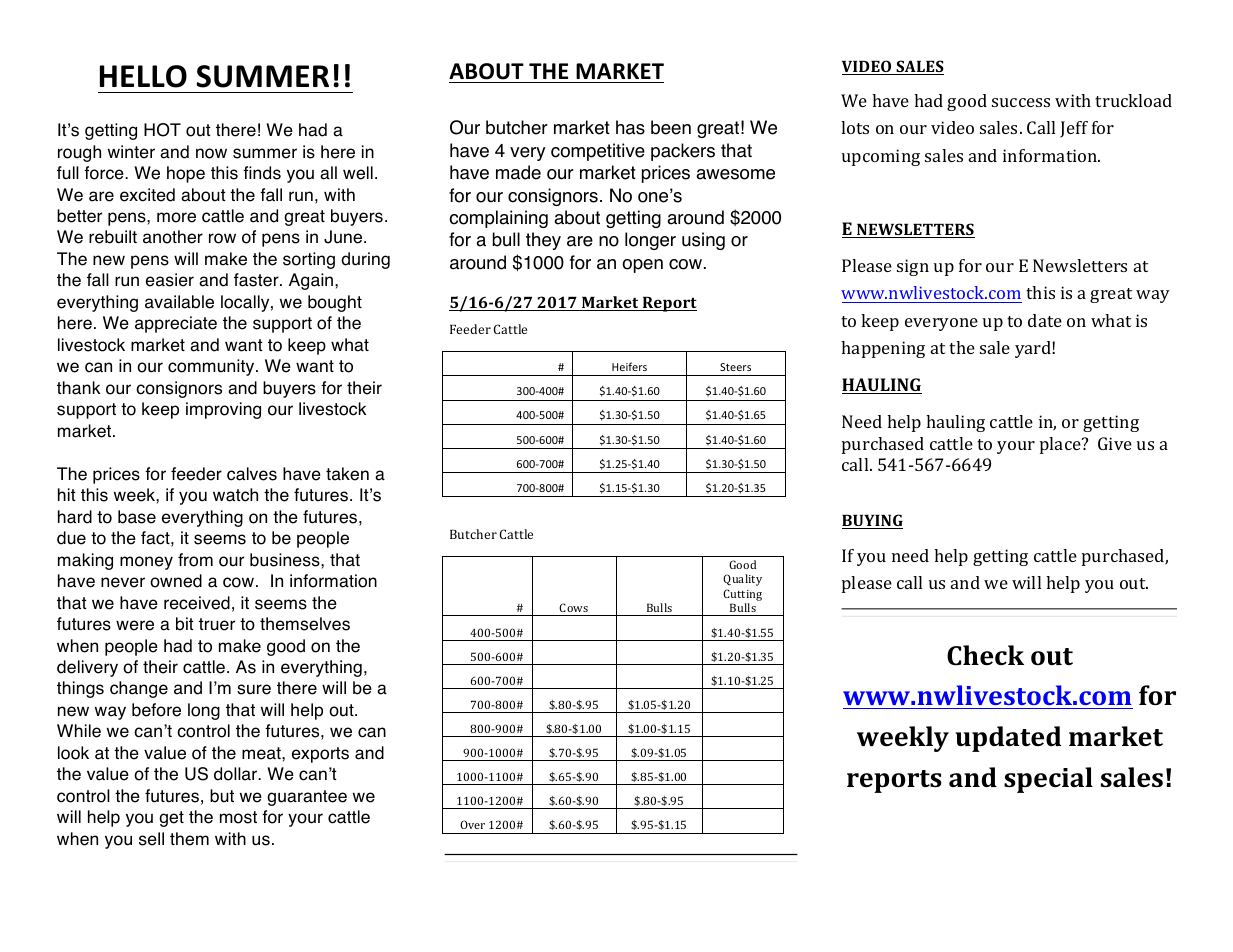 This screenshot has width=1233, height=952. Describe the element at coordinates (642, 266) in the screenshot. I see `open` at that location.
